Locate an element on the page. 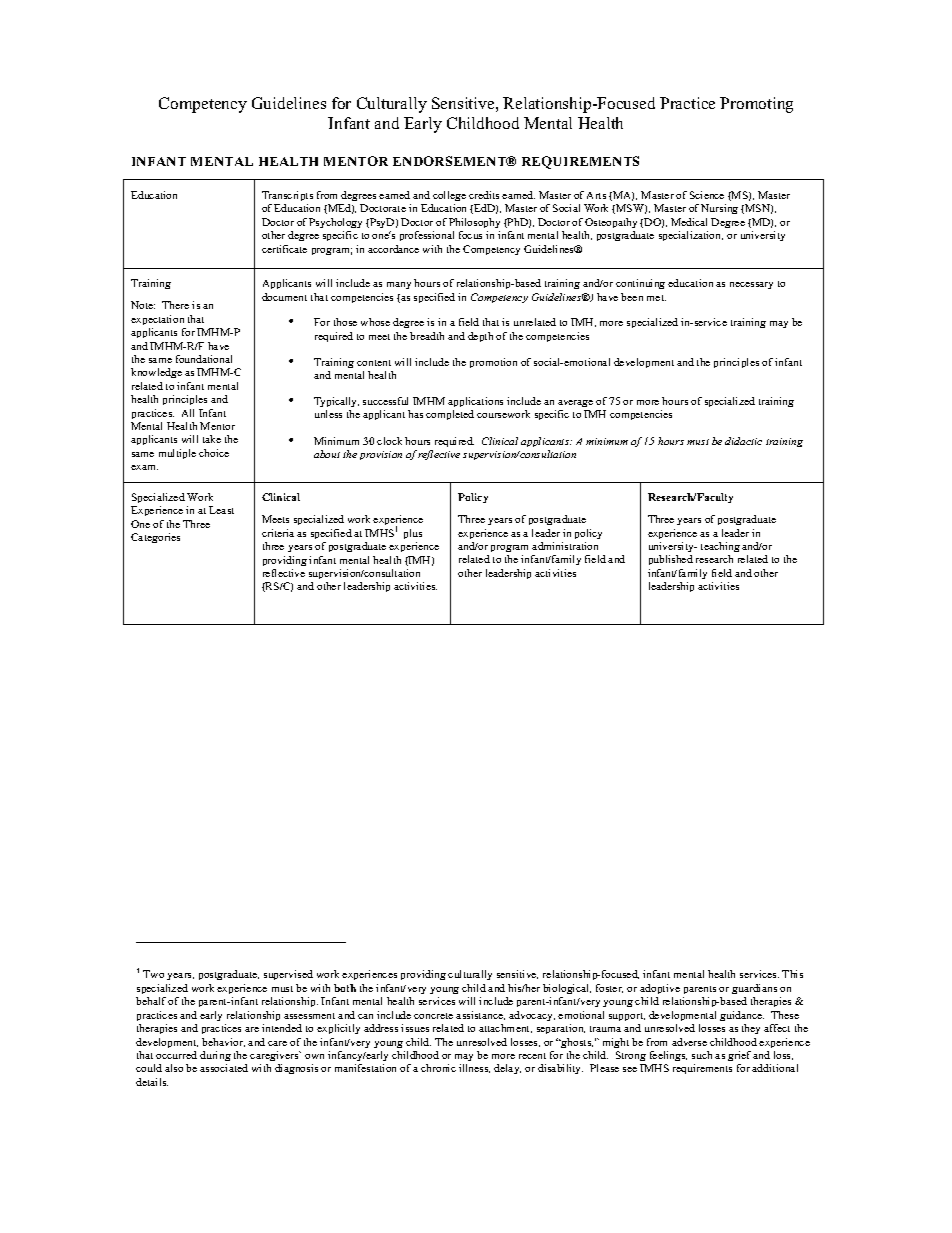  during is located at coordinates (215, 1056).
